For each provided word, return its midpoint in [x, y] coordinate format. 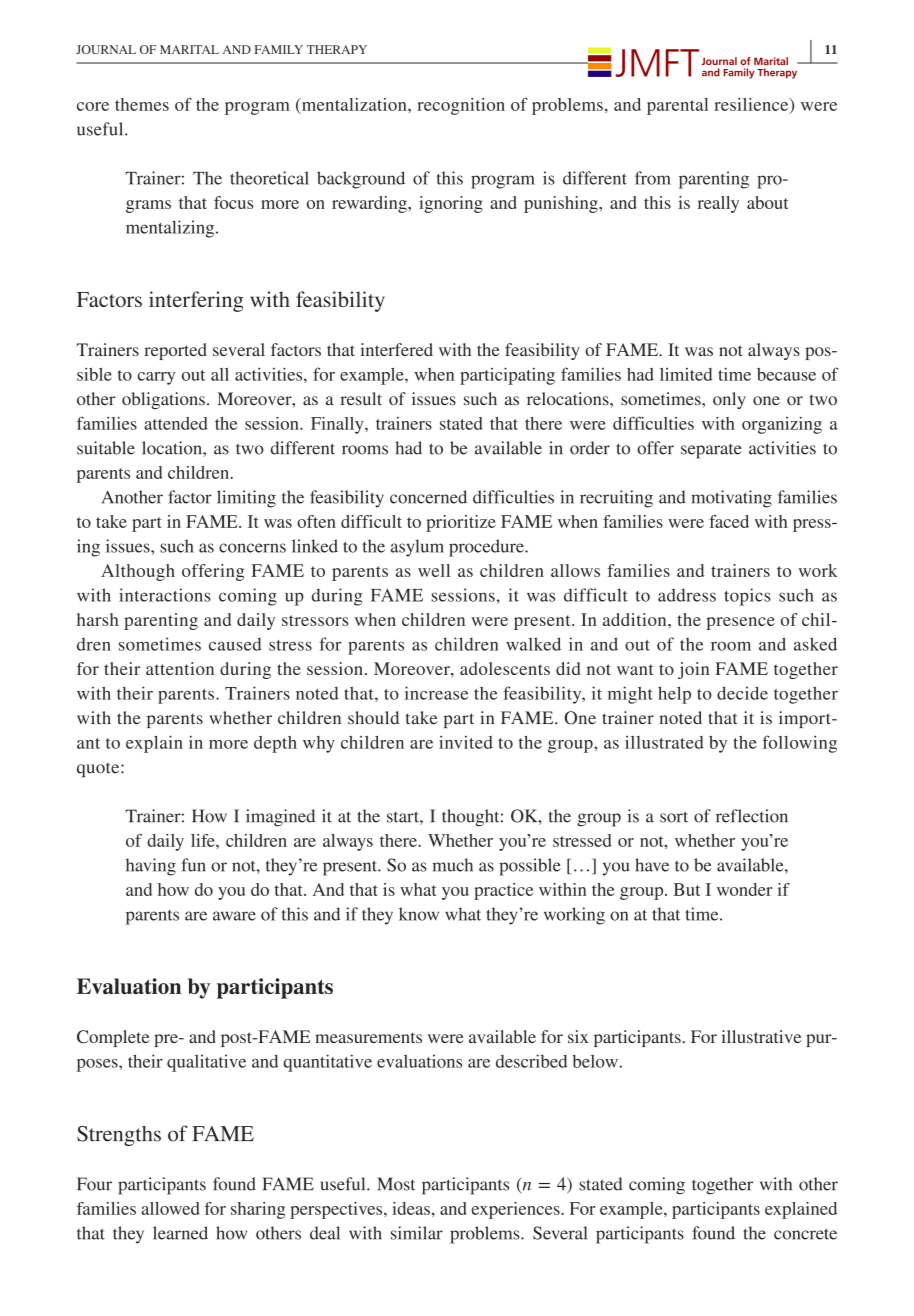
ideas [411, 1208]
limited [686, 374]
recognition [461, 106]
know [419, 914]
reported [175, 351]
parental [677, 106]
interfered [396, 349]
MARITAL [189, 49]
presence [741, 623]
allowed [170, 1208]
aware [234, 916]
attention [180, 668]
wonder [744, 889]
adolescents [505, 668]
